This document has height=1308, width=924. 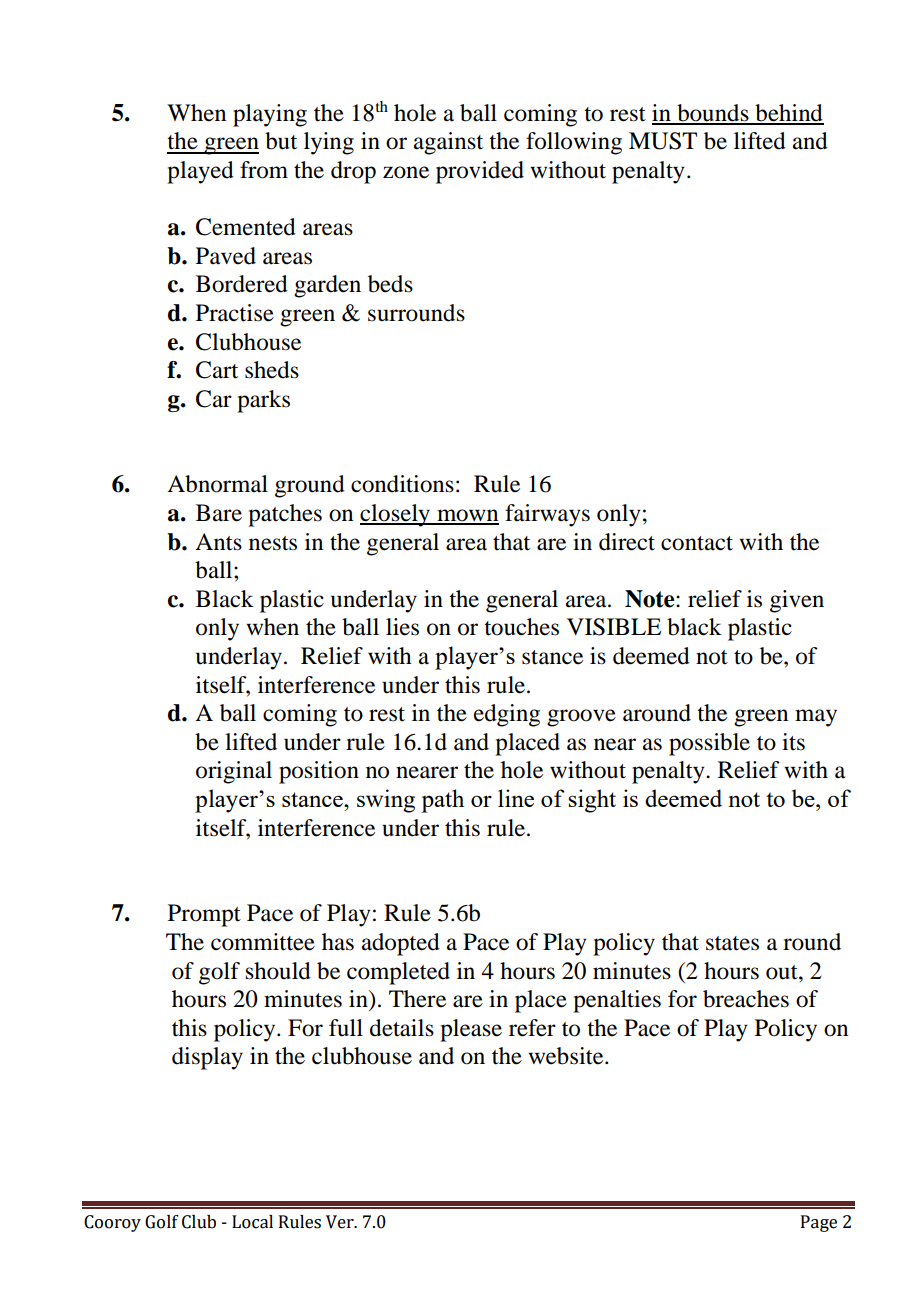 I want to click on touches, so click(x=521, y=627).
